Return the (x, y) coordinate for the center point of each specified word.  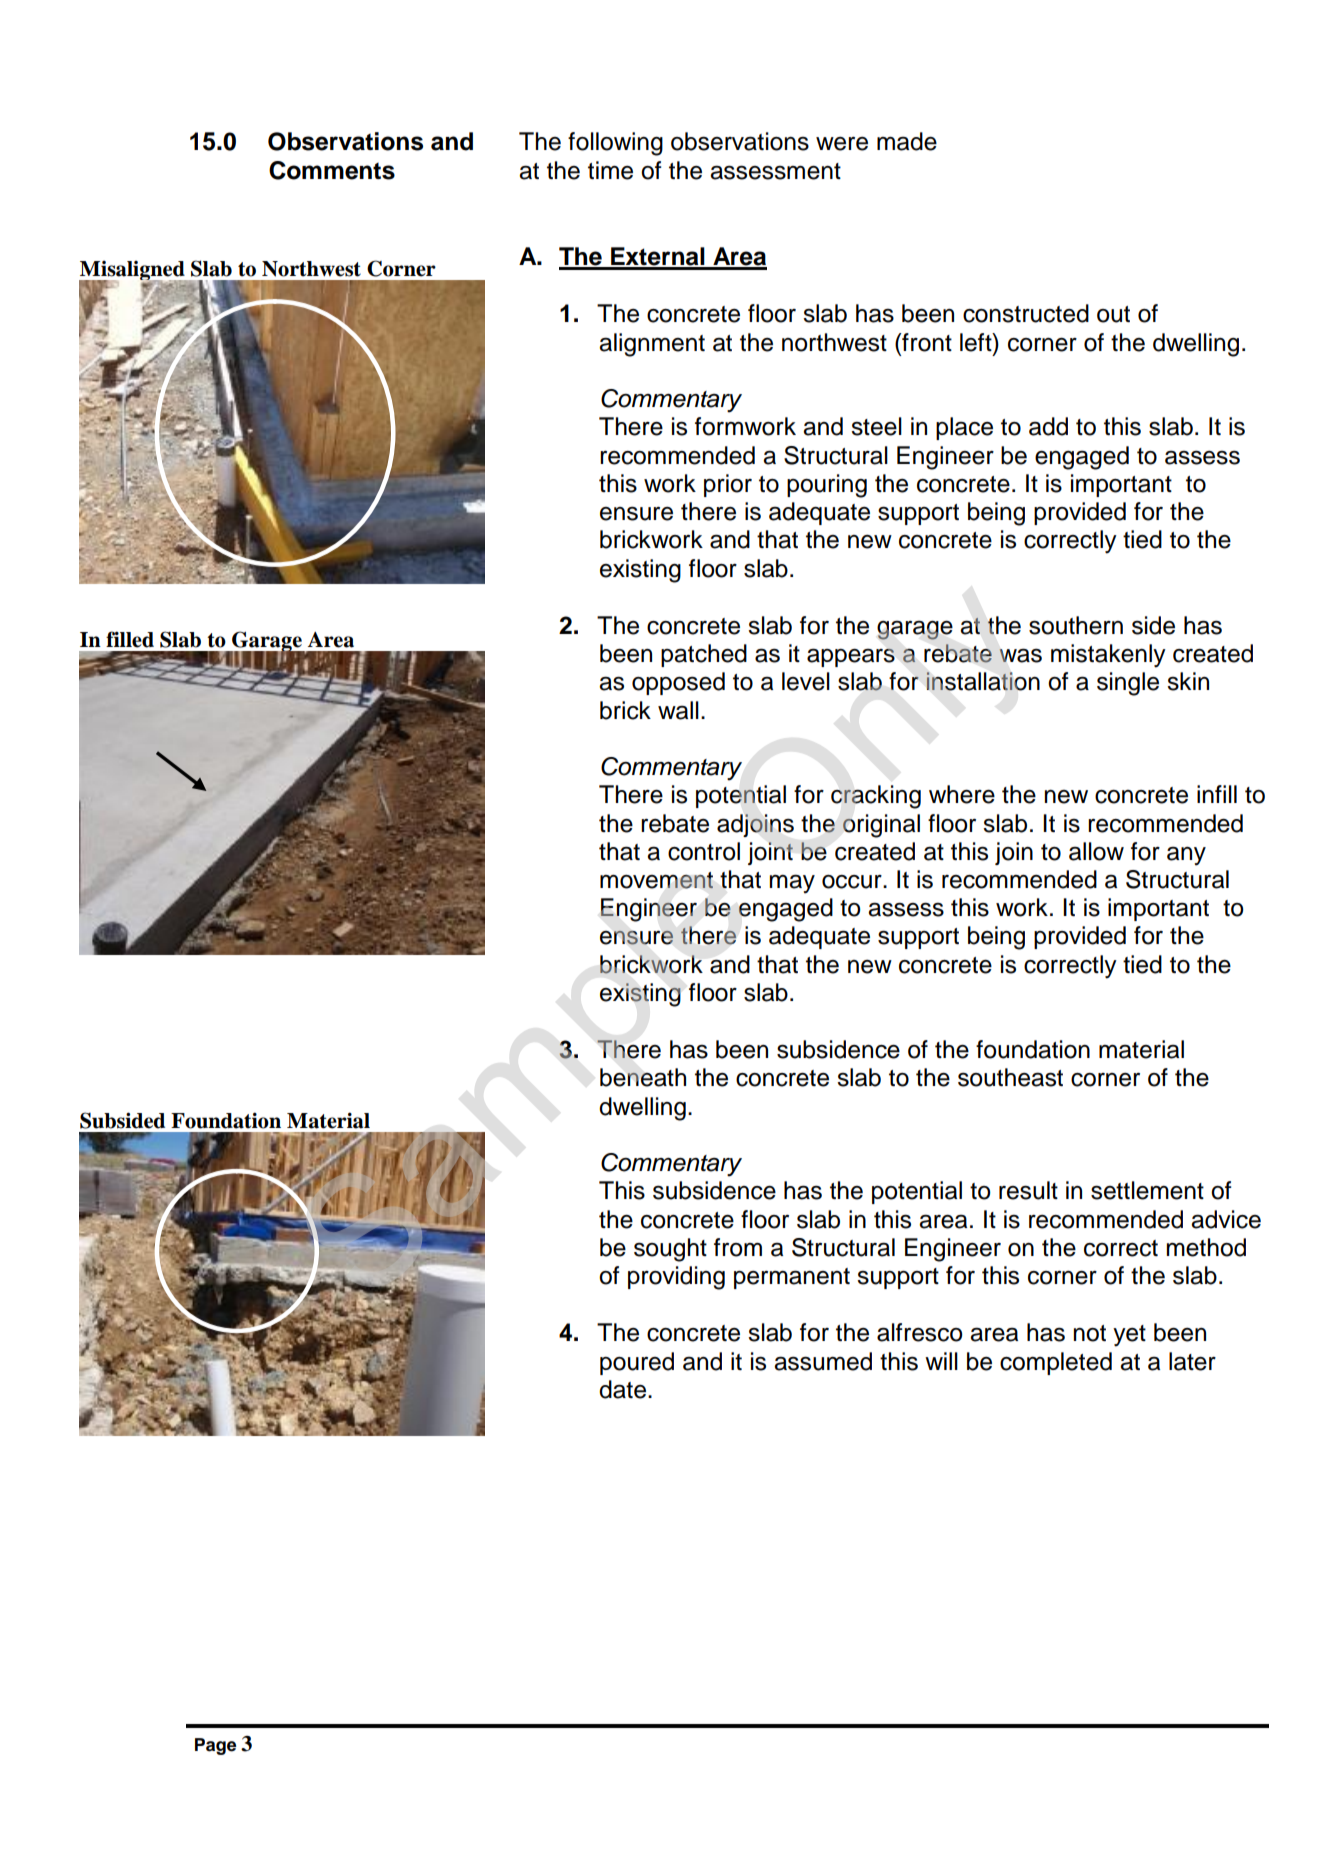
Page (215, 1746)
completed (1056, 1363)
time (610, 170)
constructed (1026, 313)
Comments (332, 170)
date (622, 1389)
